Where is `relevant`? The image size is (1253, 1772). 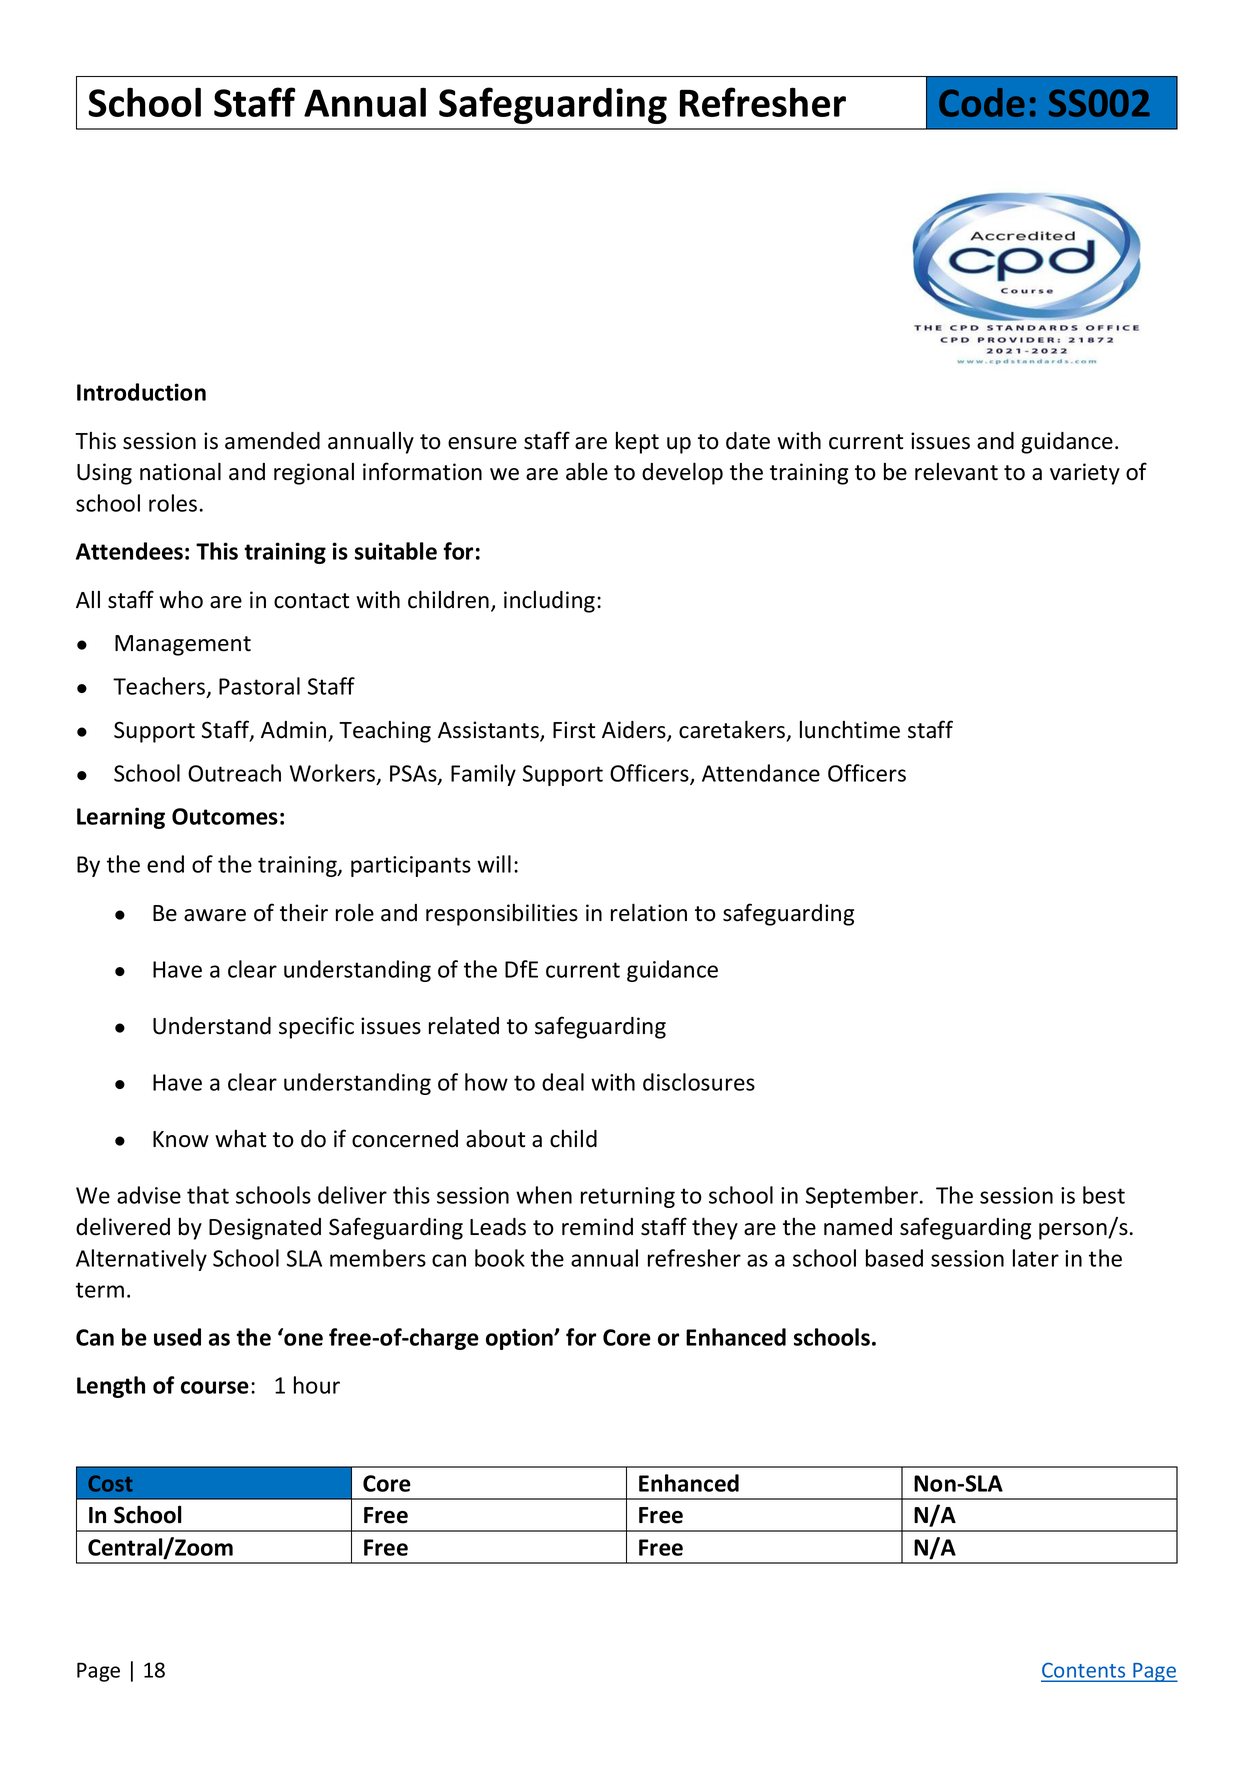 relevant is located at coordinates (956, 472).
